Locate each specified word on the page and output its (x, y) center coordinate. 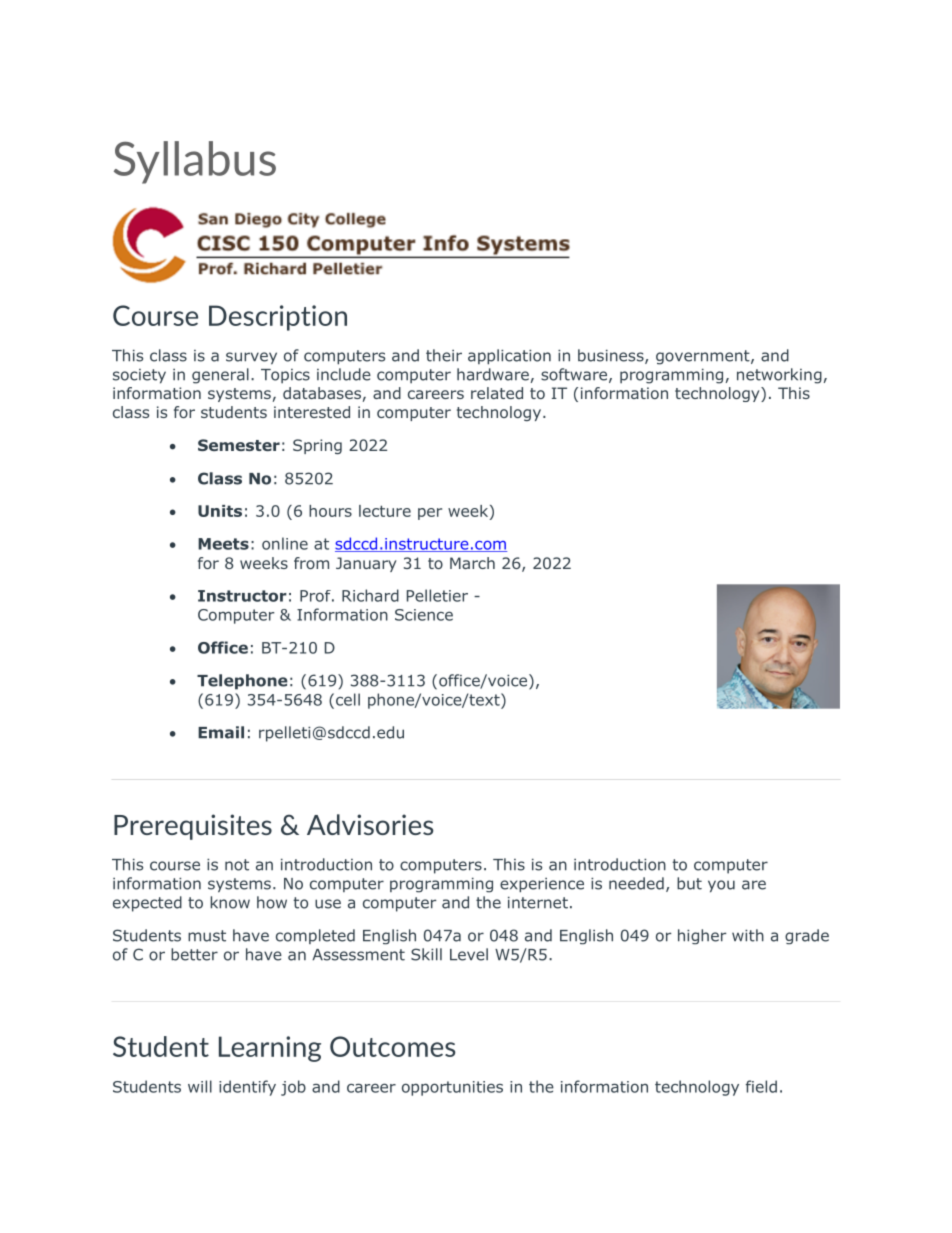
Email (221, 732)
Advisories (370, 824)
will (200, 1086)
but (689, 883)
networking (779, 376)
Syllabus (195, 162)
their (444, 355)
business (612, 356)
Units (220, 511)
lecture (385, 511)
